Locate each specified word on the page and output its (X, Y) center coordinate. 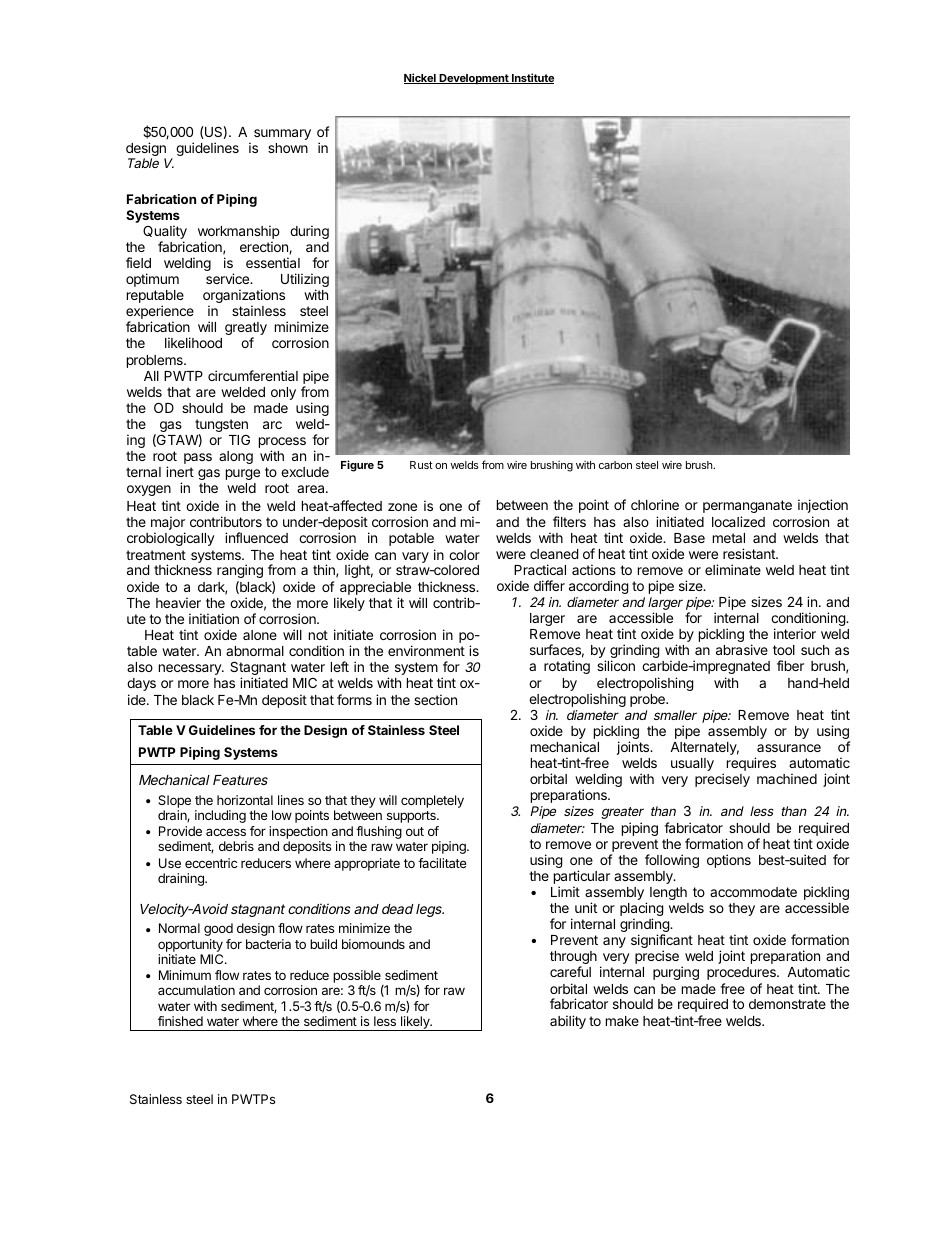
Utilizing (305, 281)
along (236, 457)
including (220, 816)
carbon (615, 465)
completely (432, 801)
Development (474, 79)
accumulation (196, 990)
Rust (421, 465)
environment (426, 650)
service (229, 278)
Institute (532, 78)
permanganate (747, 506)
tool (784, 650)
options (729, 861)
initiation (214, 618)
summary (282, 134)
